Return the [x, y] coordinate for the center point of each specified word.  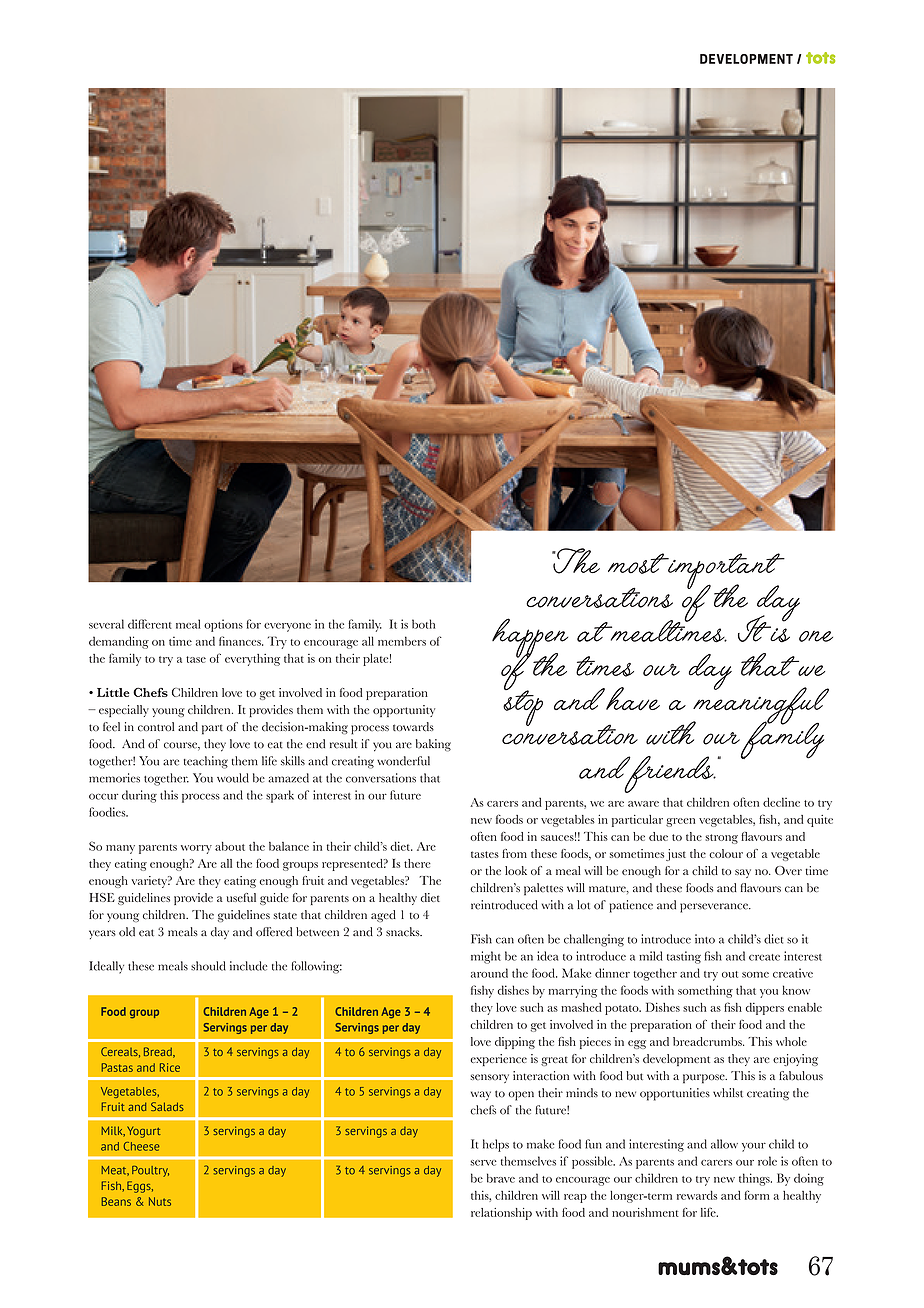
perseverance [715, 908]
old [127, 932]
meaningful [760, 706]
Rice [170, 1067]
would [233, 778]
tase [196, 659]
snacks [404, 932]
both [423, 624]
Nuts [160, 1201]
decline [781, 802]
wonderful [403, 761]
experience [498, 1060]
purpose [705, 1079]
